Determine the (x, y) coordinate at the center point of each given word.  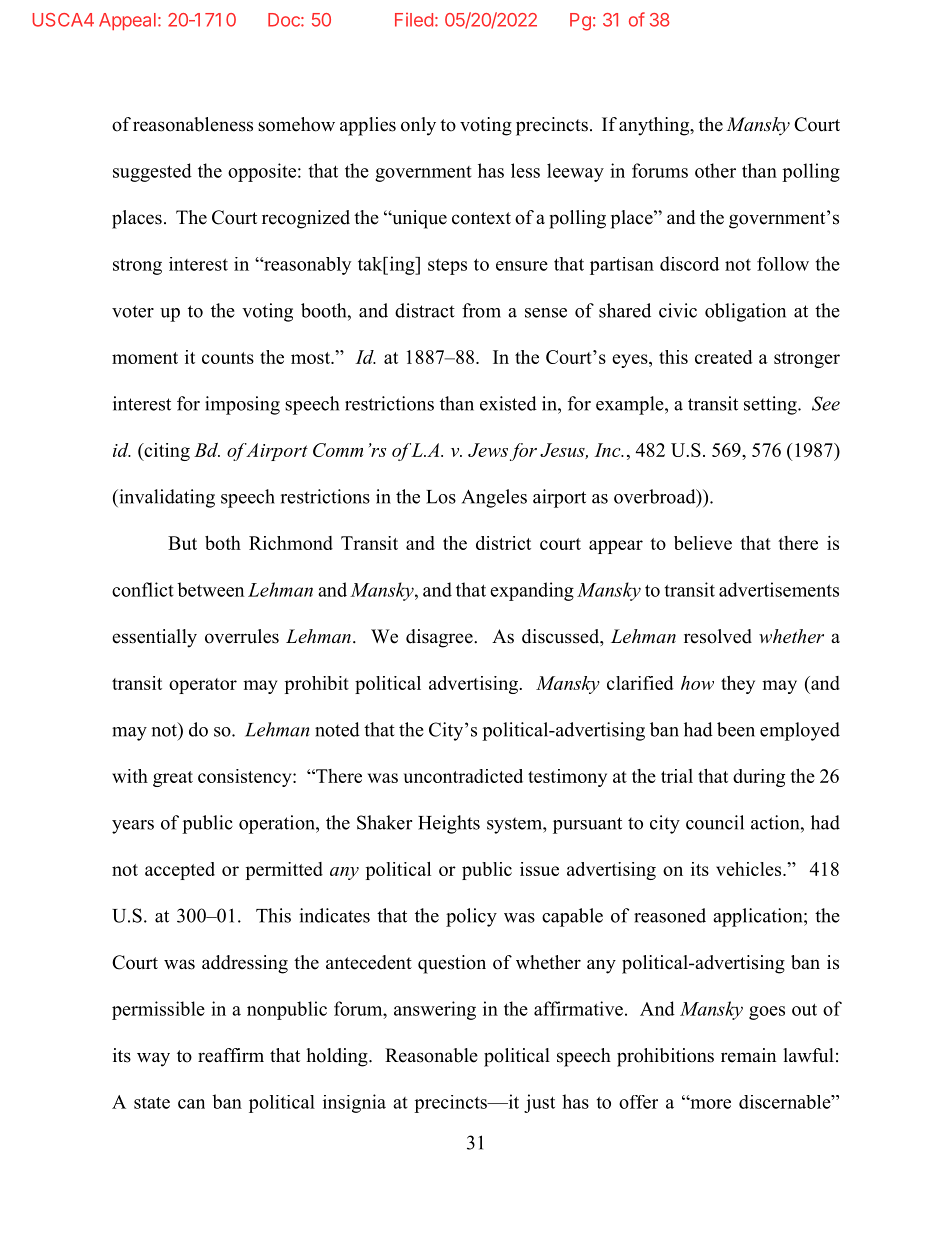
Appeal (127, 21)
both (223, 543)
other (715, 170)
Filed (414, 20)
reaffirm (231, 1055)
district (503, 543)
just (539, 1103)
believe (703, 543)
